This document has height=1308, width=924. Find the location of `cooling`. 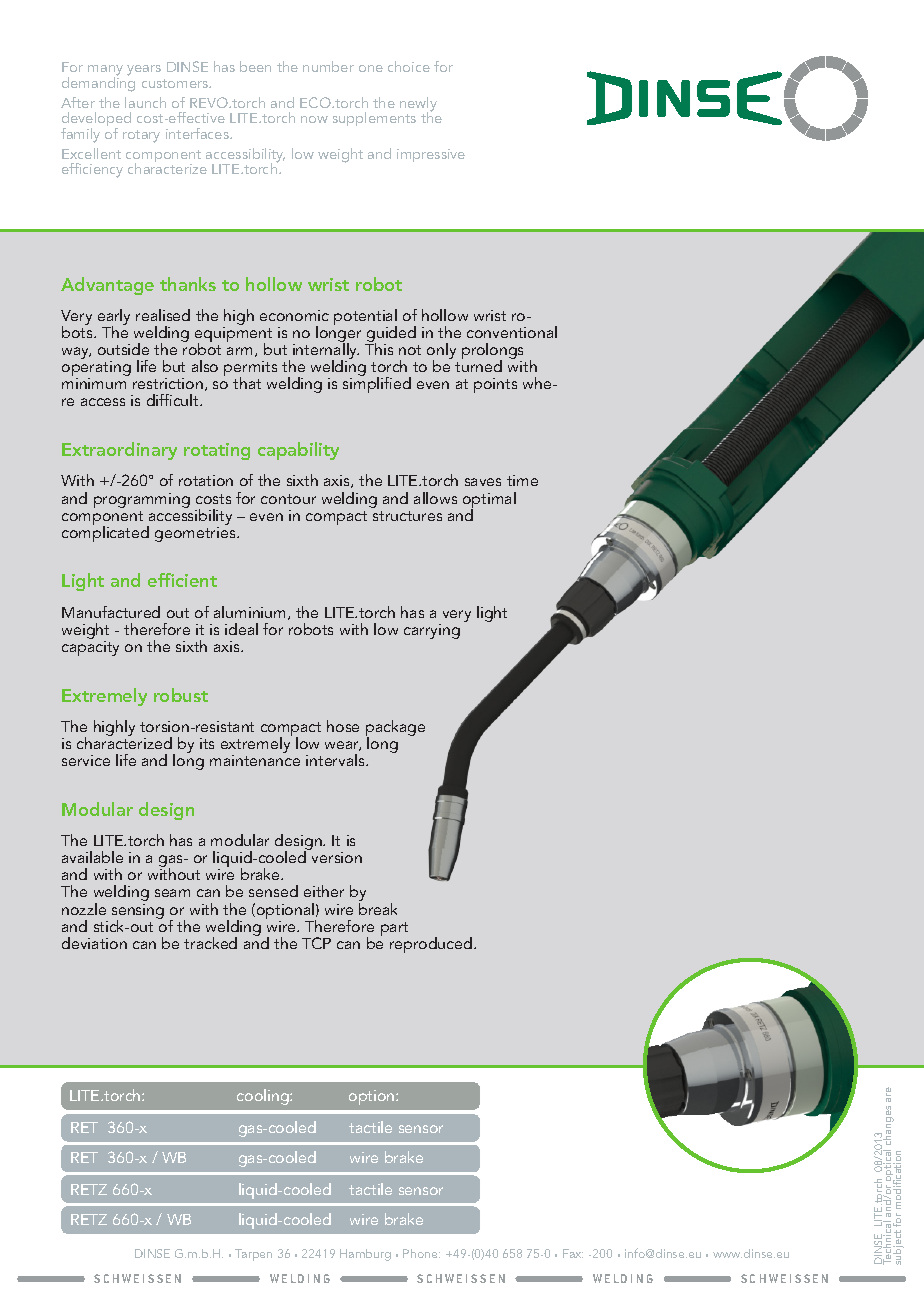

cooling is located at coordinates (264, 1097).
